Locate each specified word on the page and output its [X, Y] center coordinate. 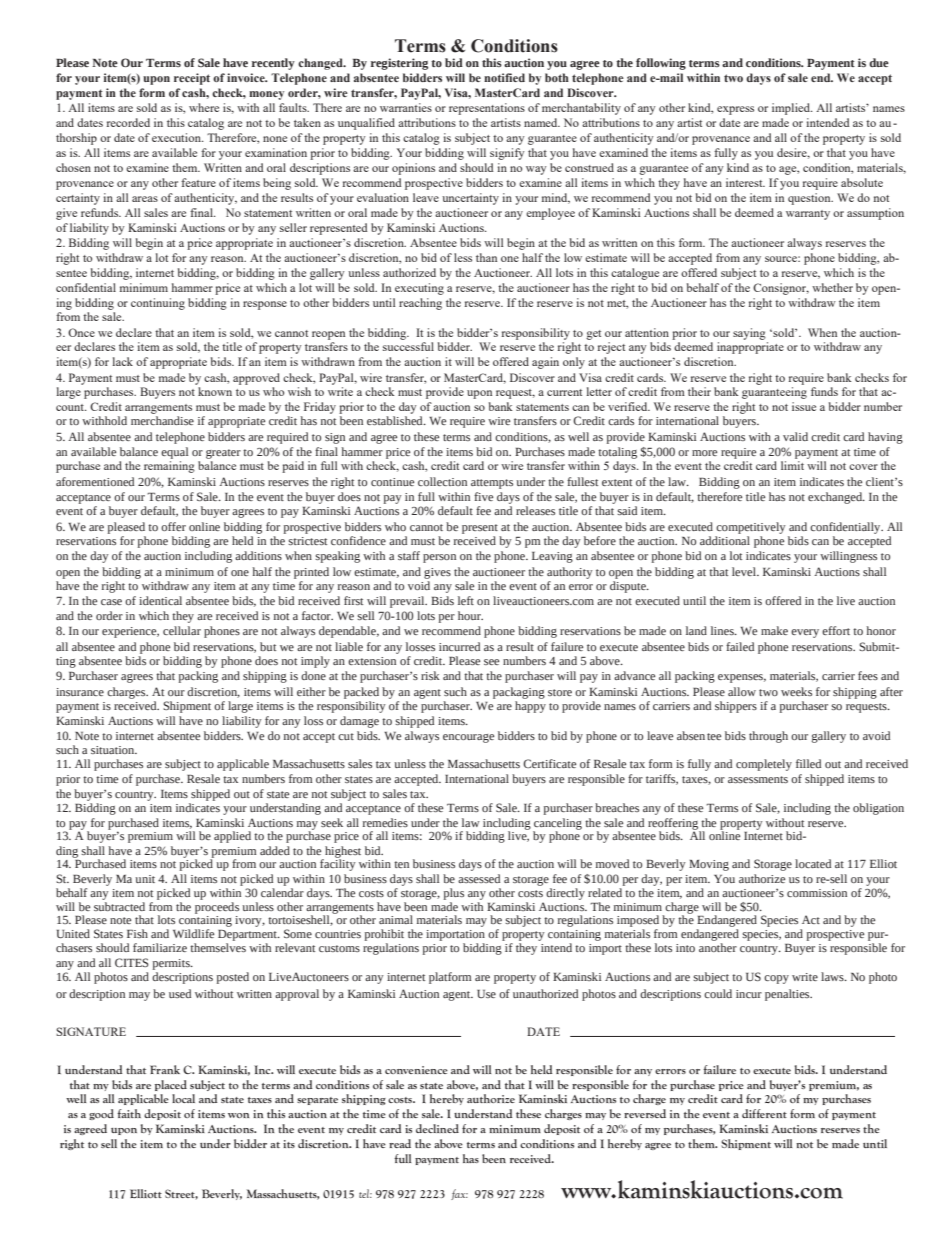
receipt [192, 79]
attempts [492, 484]
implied [792, 109]
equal [174, 453]
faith [129, 1113]
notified [504, 77]
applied [232, 837]
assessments [758, 779]
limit [792, 465]
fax [459, 1194]
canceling [557, 825]
